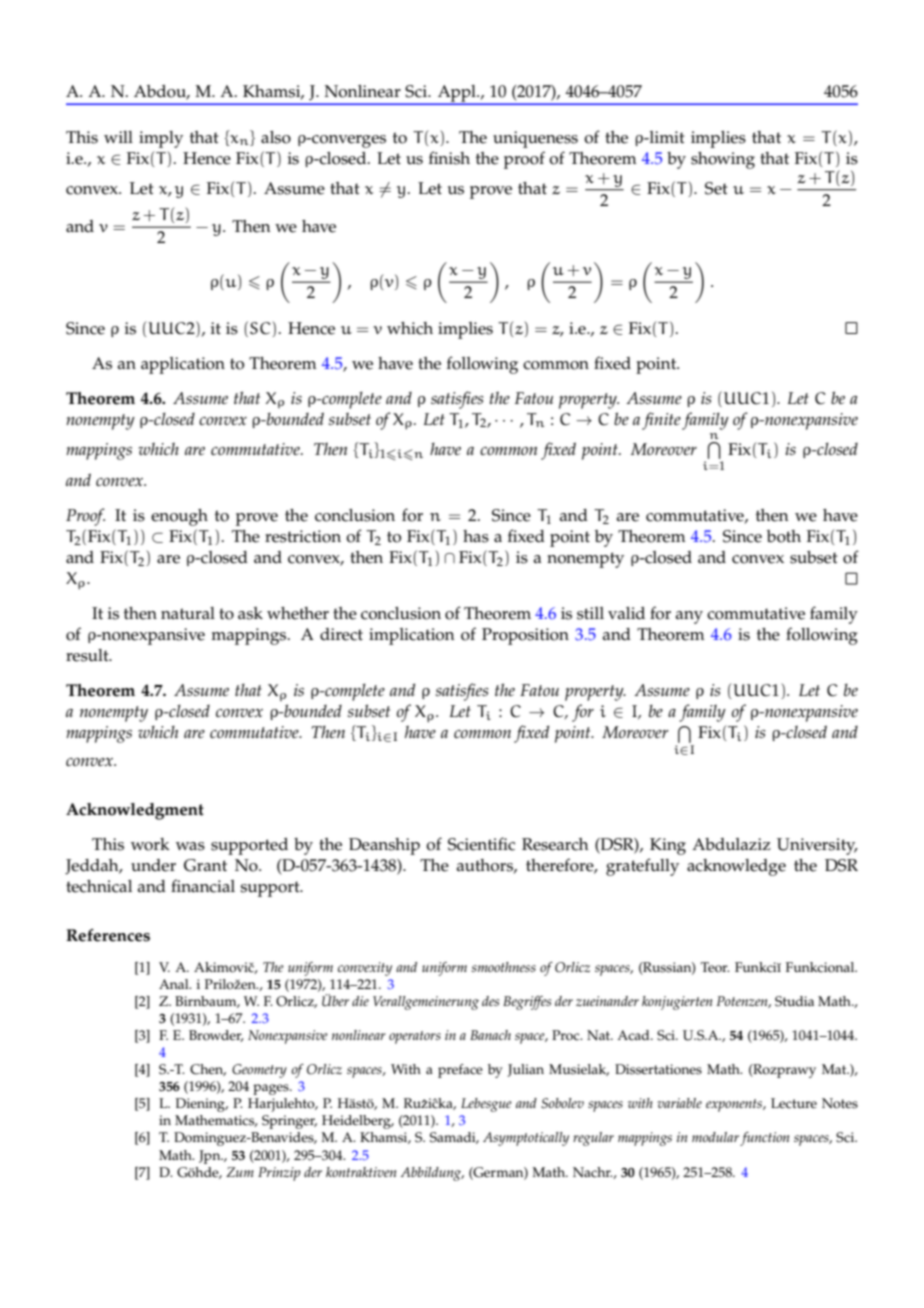 The width and height of the image is (924, 1308). I want to click on implication, so click(412, 636).
